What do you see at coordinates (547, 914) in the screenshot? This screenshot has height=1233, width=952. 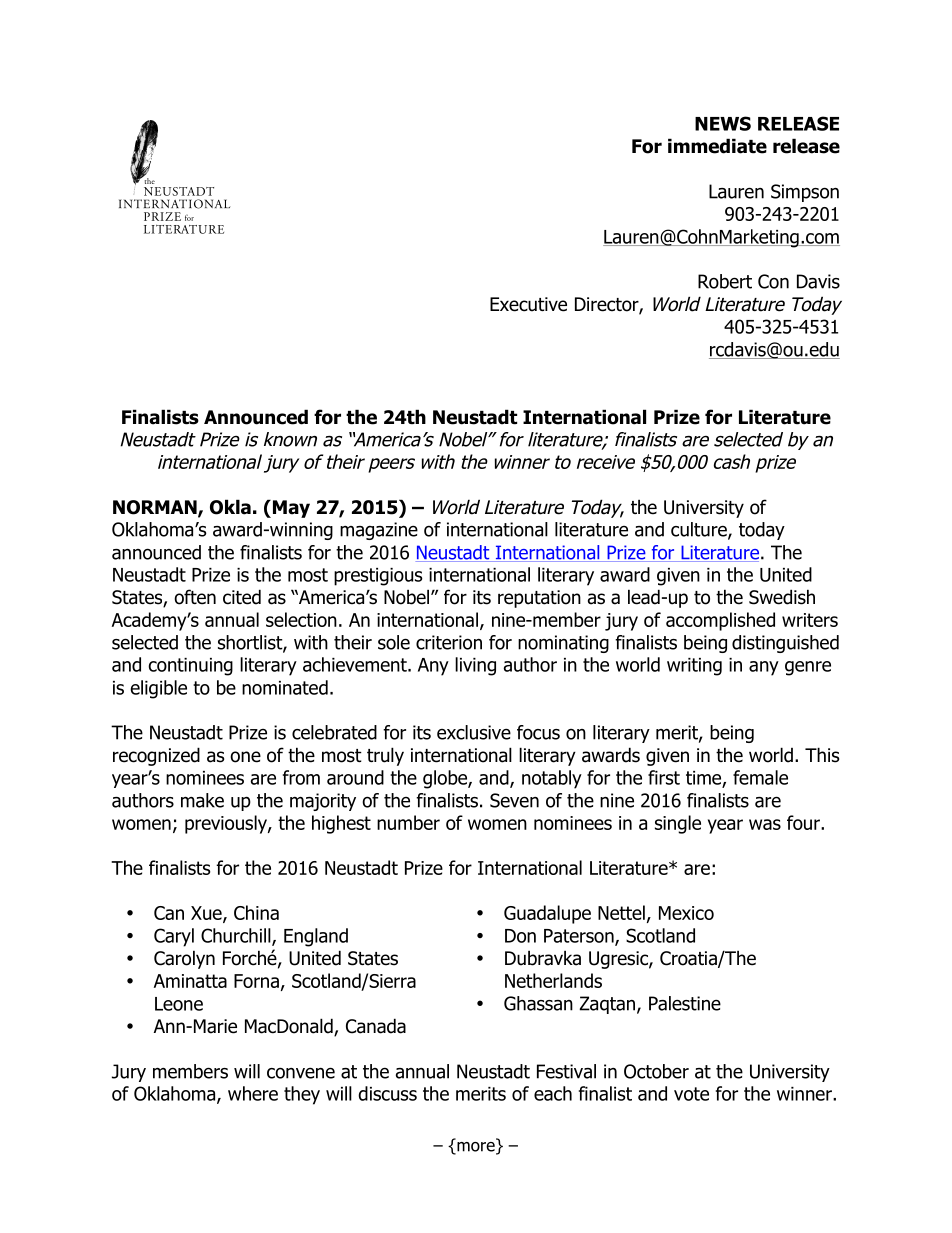 I see `Guadalupe` at bounding box center [547, 914].
